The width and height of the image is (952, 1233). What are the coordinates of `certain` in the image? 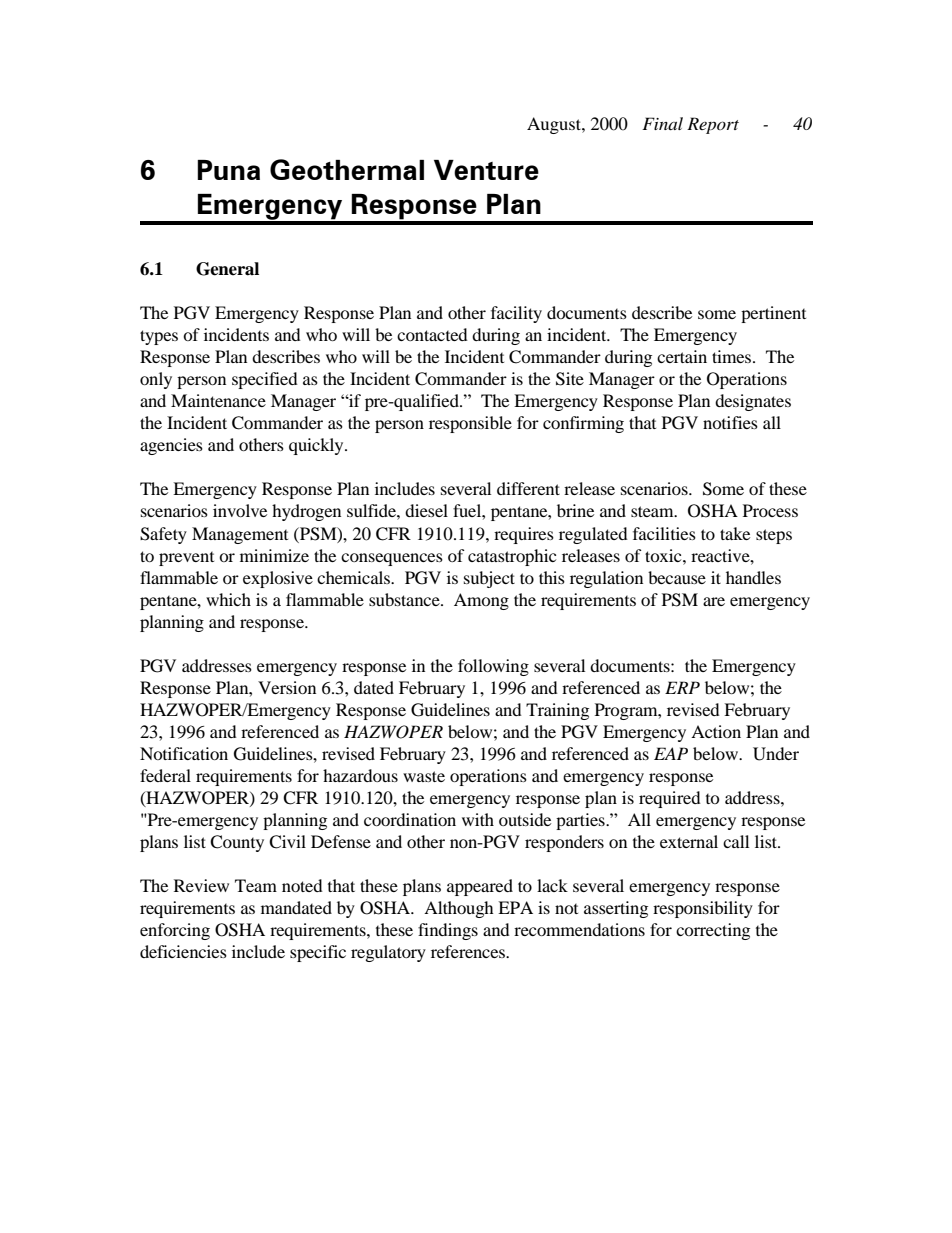 It's located at (682, 356).
